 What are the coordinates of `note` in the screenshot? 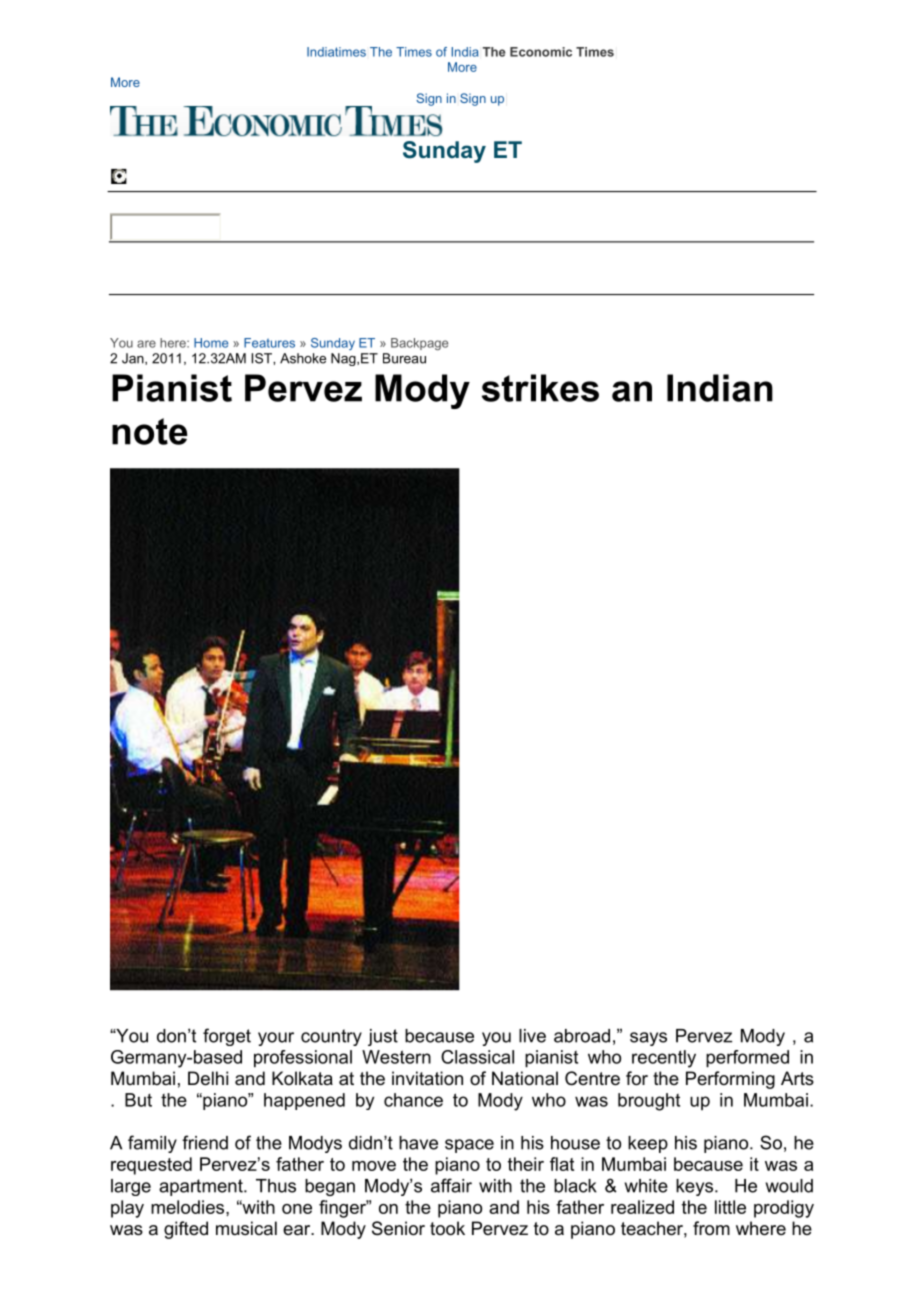 It's located at (150, 431).
